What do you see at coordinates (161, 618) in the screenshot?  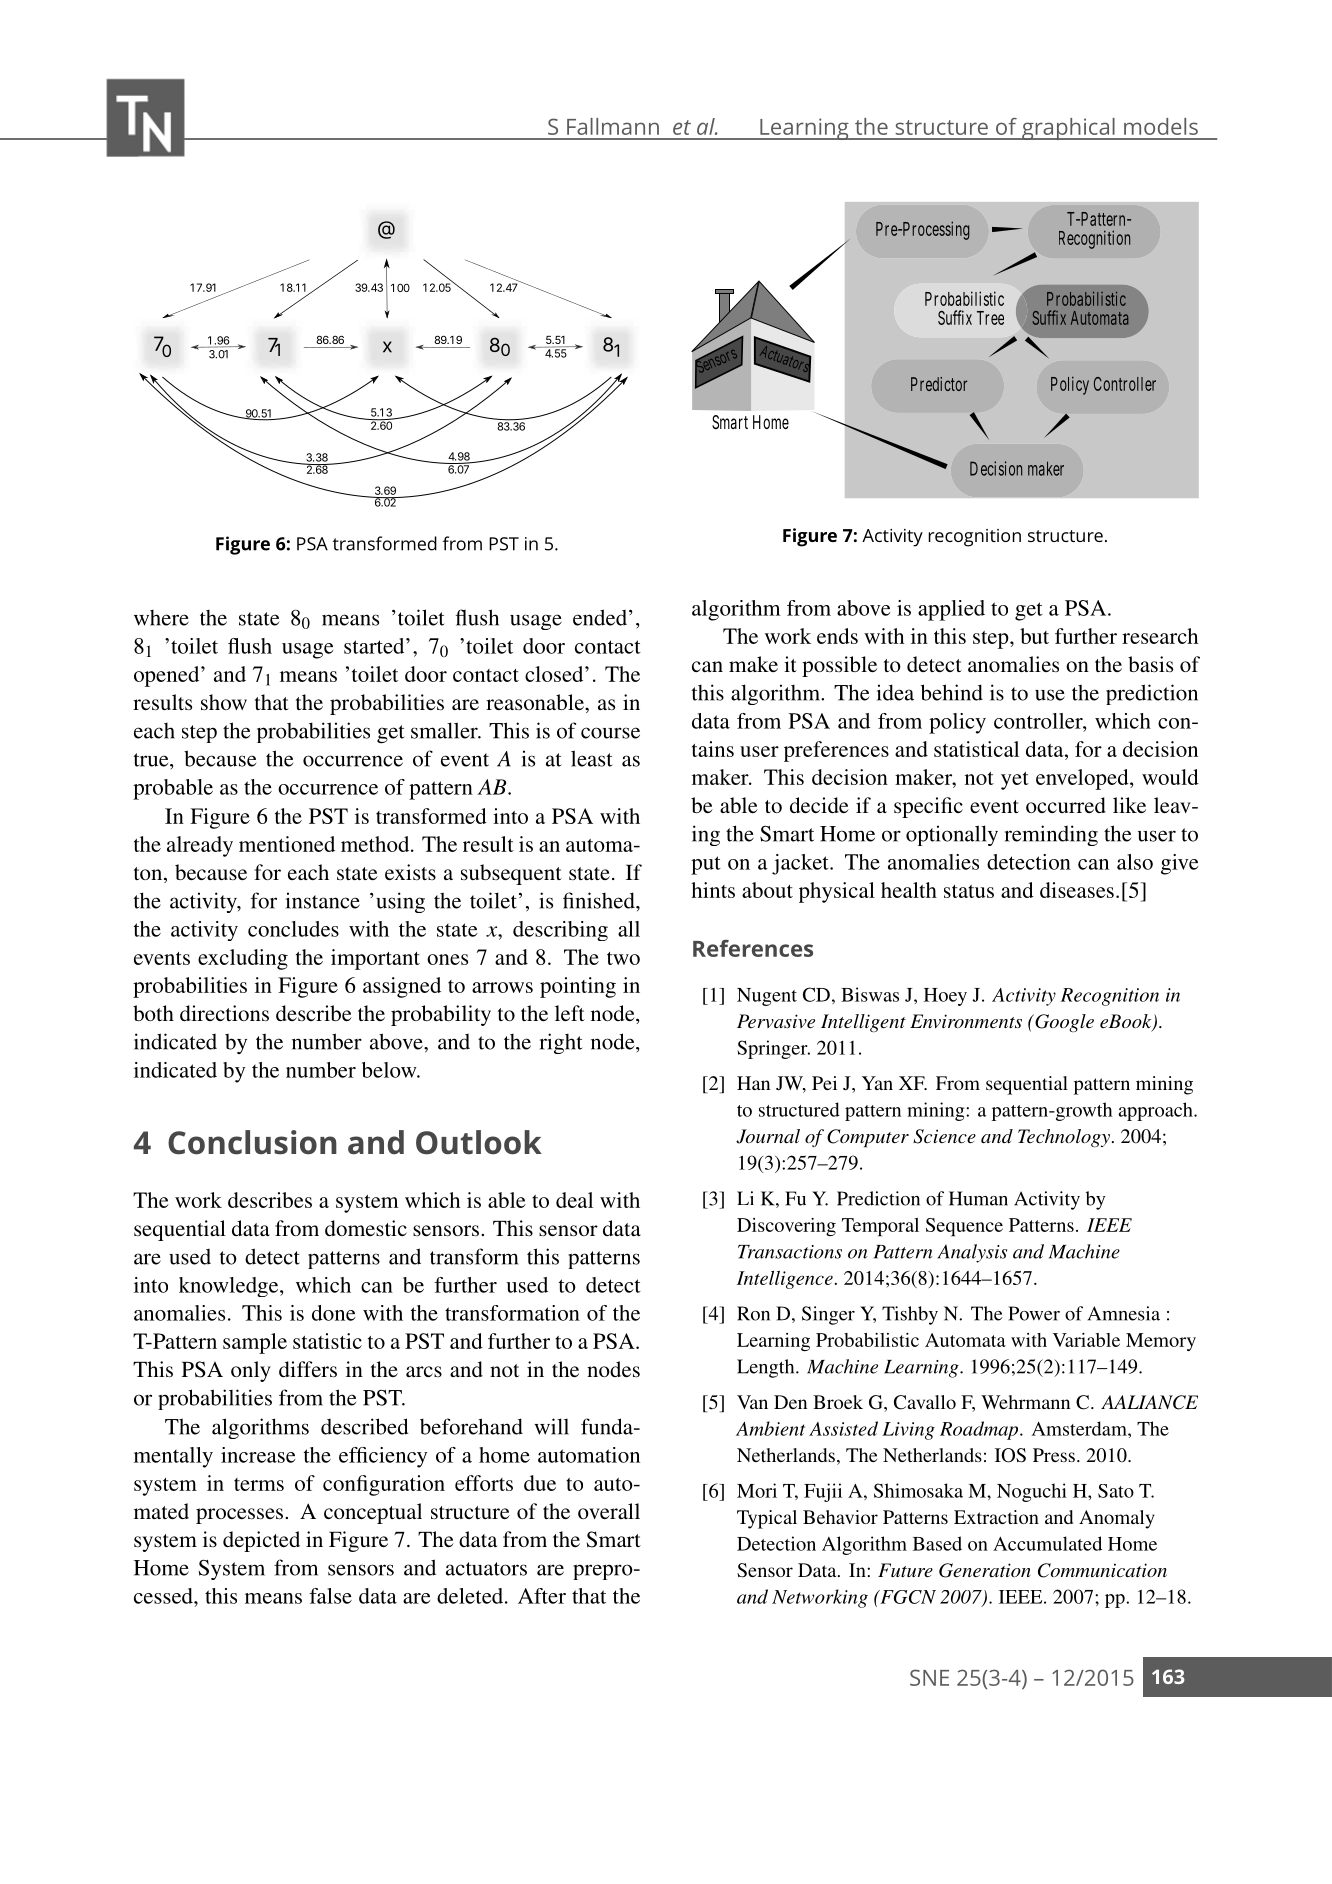 I see `where` at bounding box center [161, 618].
